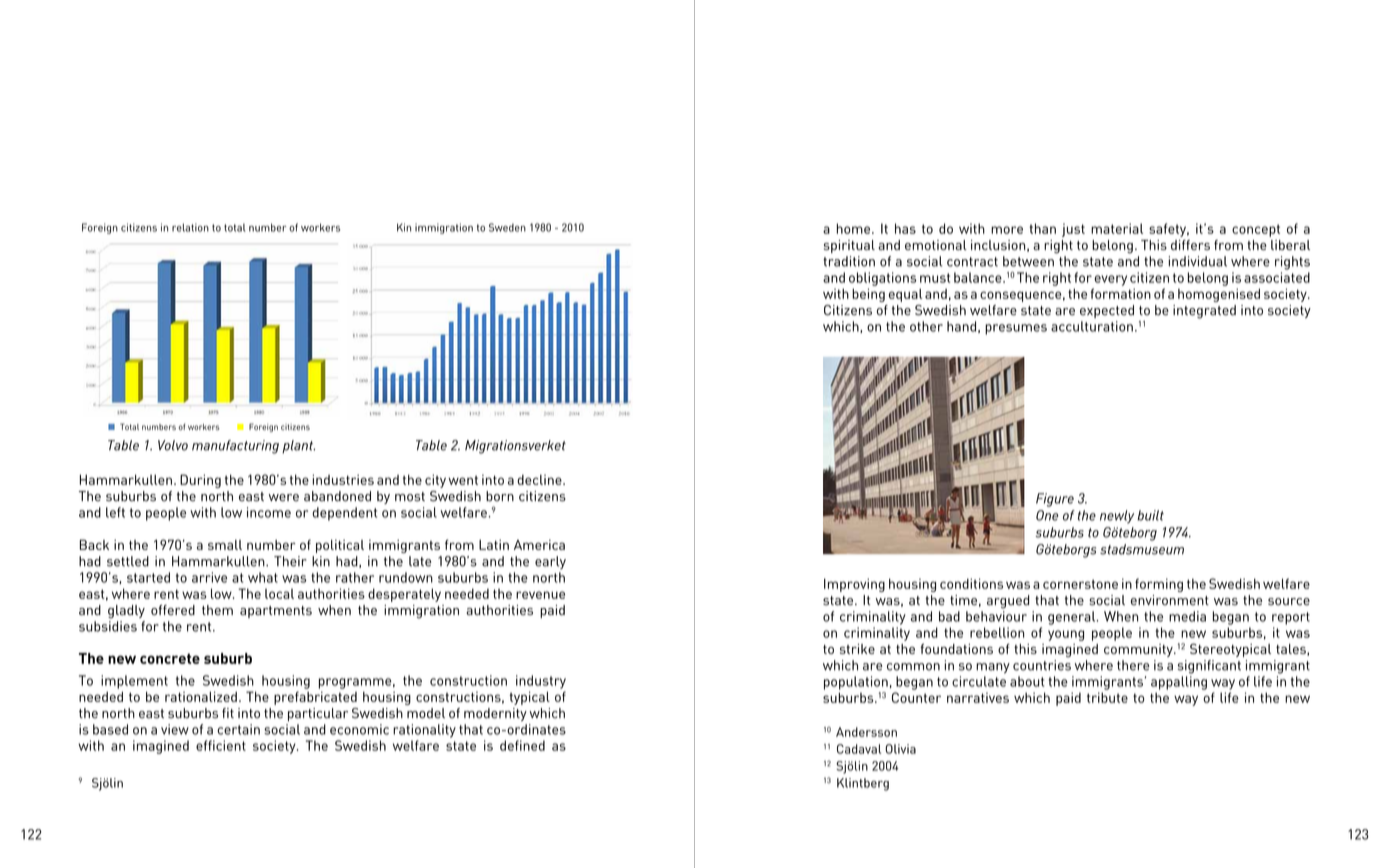 This page has height=868, width=1389. I want to click on decline, so click(540, 479).
